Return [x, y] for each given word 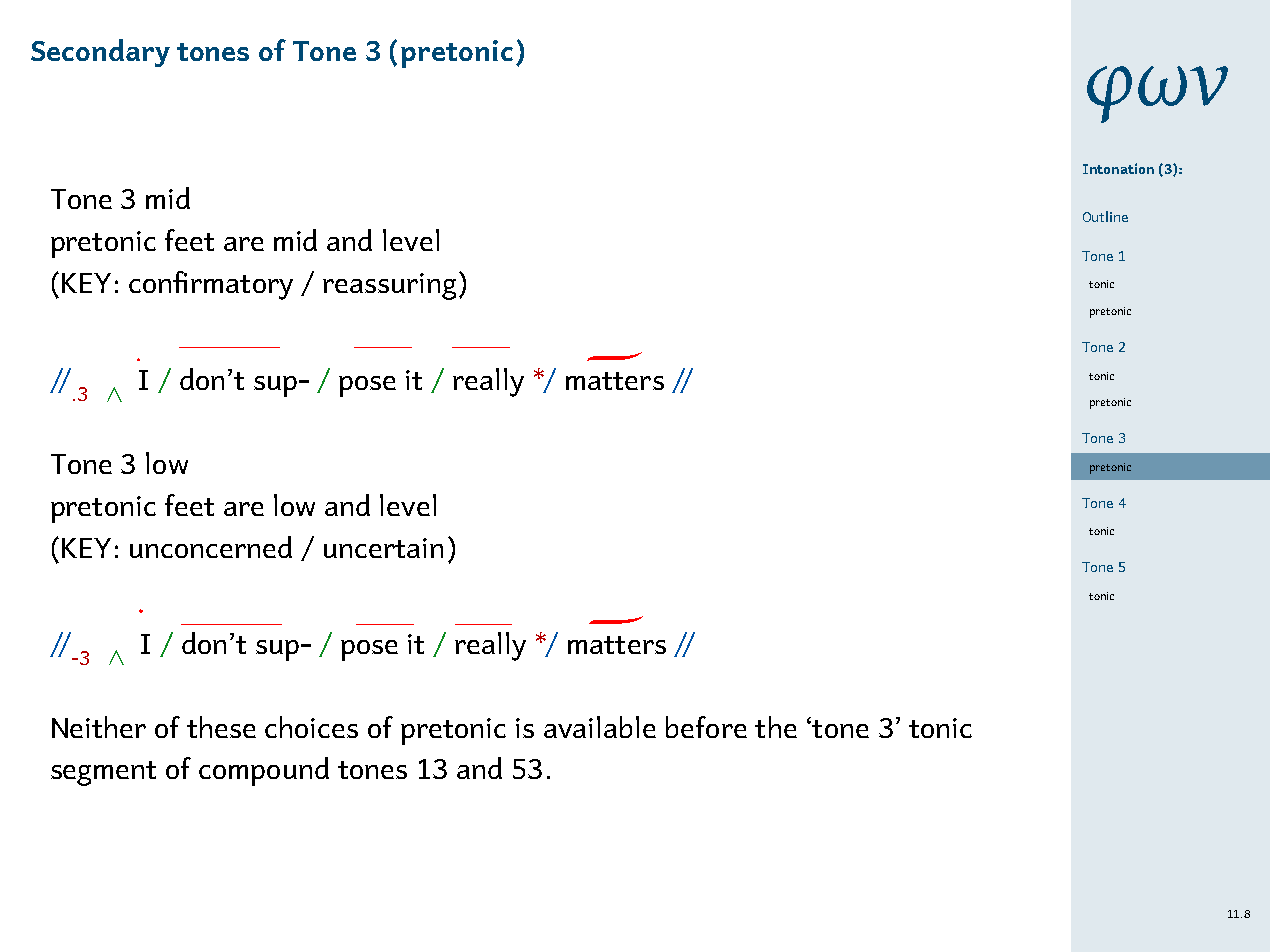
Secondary [100, 53]
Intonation [1118, 168]
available [600, 727]
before [706, 727]
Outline [1105, 216]
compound [264, 771]
